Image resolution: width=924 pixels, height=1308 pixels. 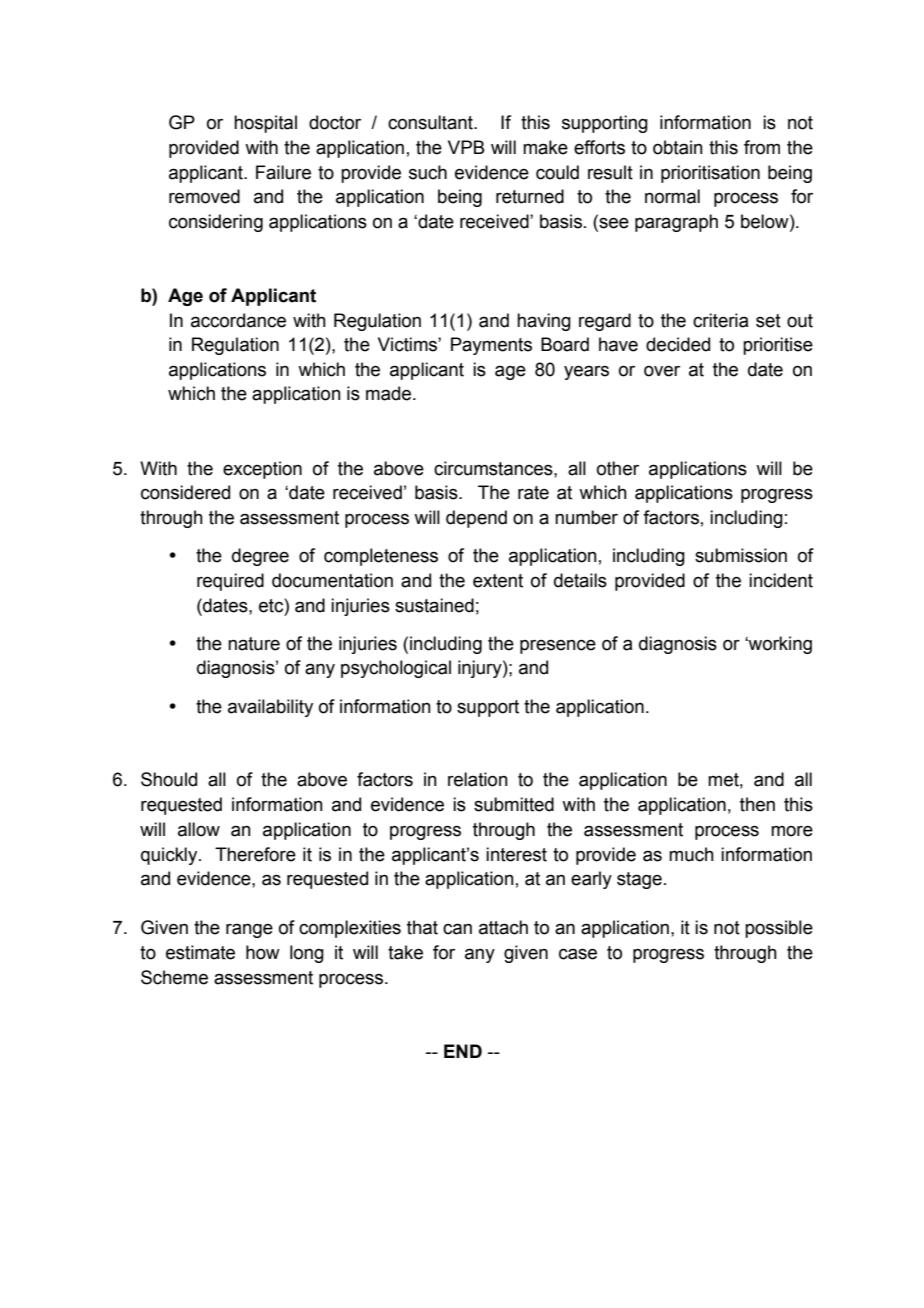 I want to click on from, so click(x=762, y=147).
